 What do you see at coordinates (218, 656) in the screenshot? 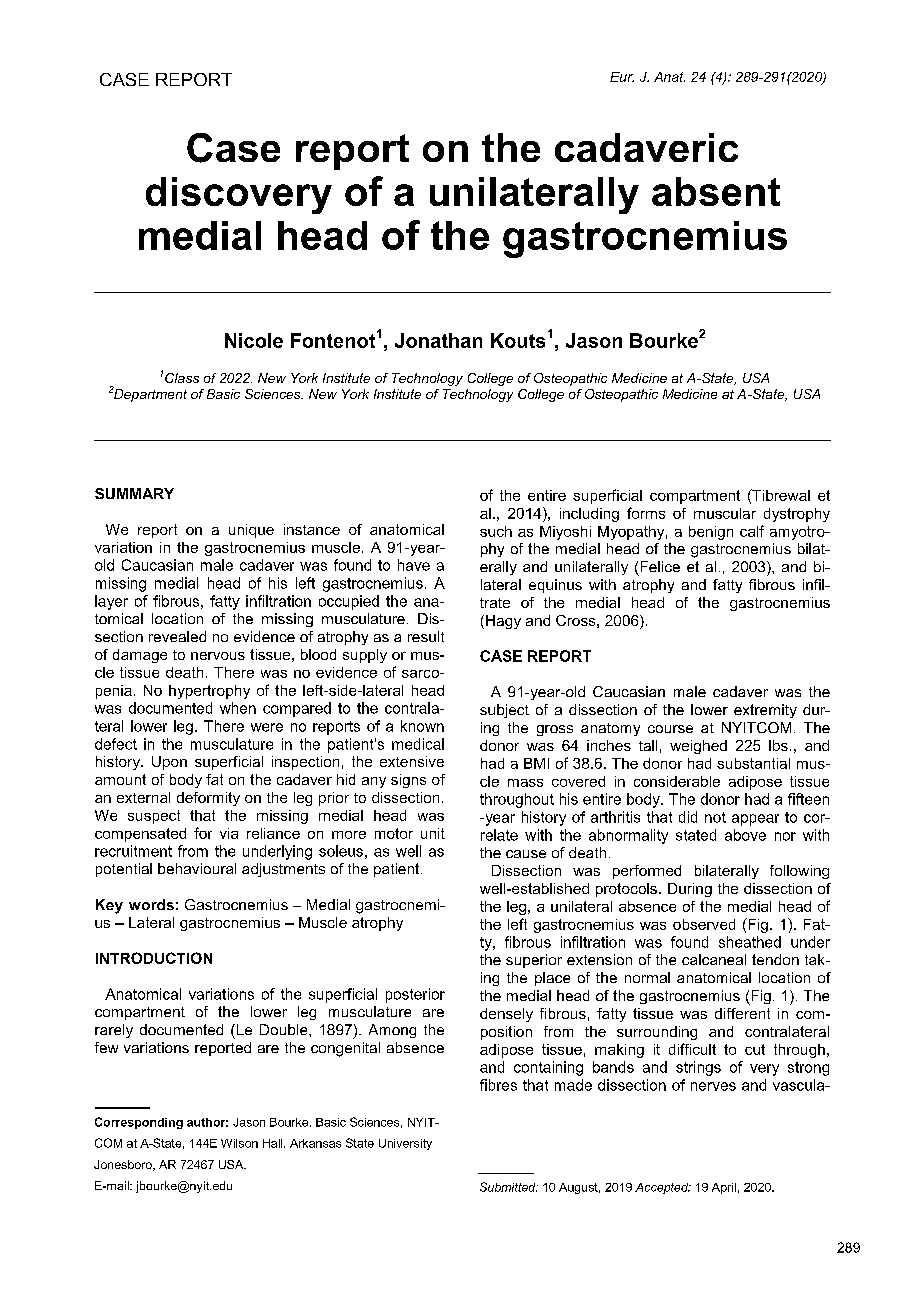
I see `nervous` at bounding box center [218, 656].
